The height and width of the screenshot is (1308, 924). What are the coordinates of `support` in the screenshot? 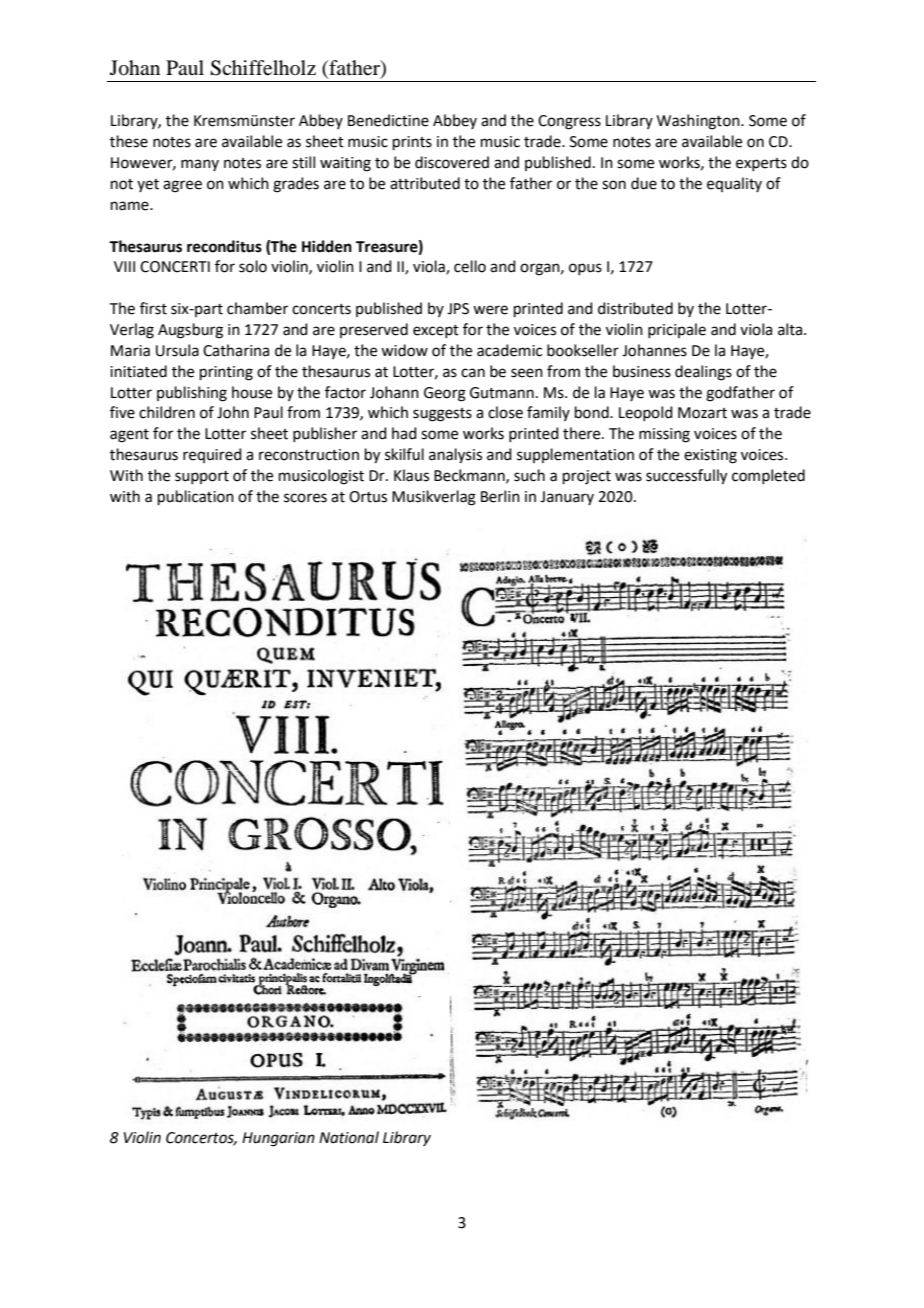 It's located at (202, 477).
